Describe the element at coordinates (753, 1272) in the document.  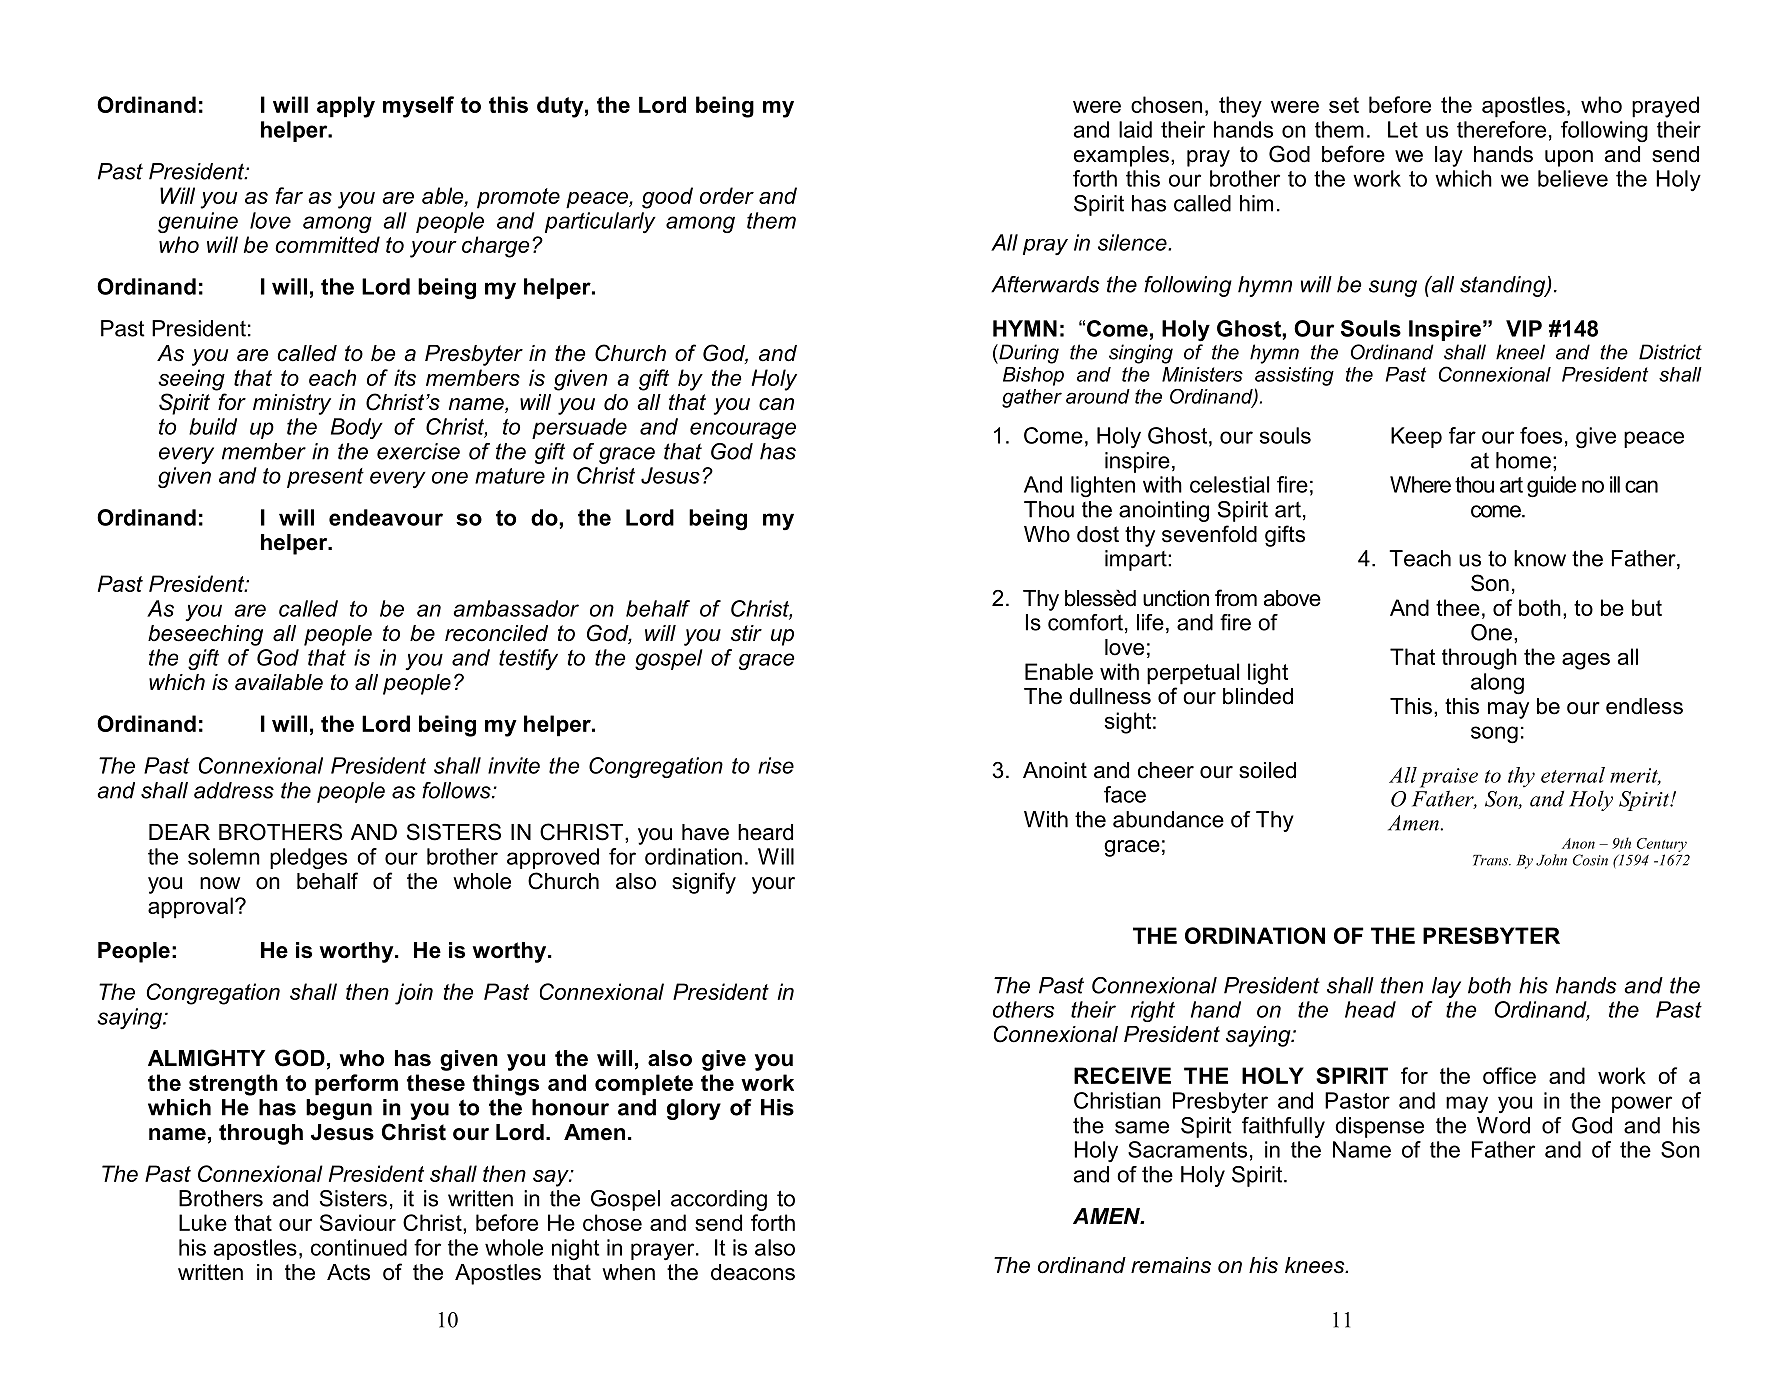
I see `deacons` at that location.
